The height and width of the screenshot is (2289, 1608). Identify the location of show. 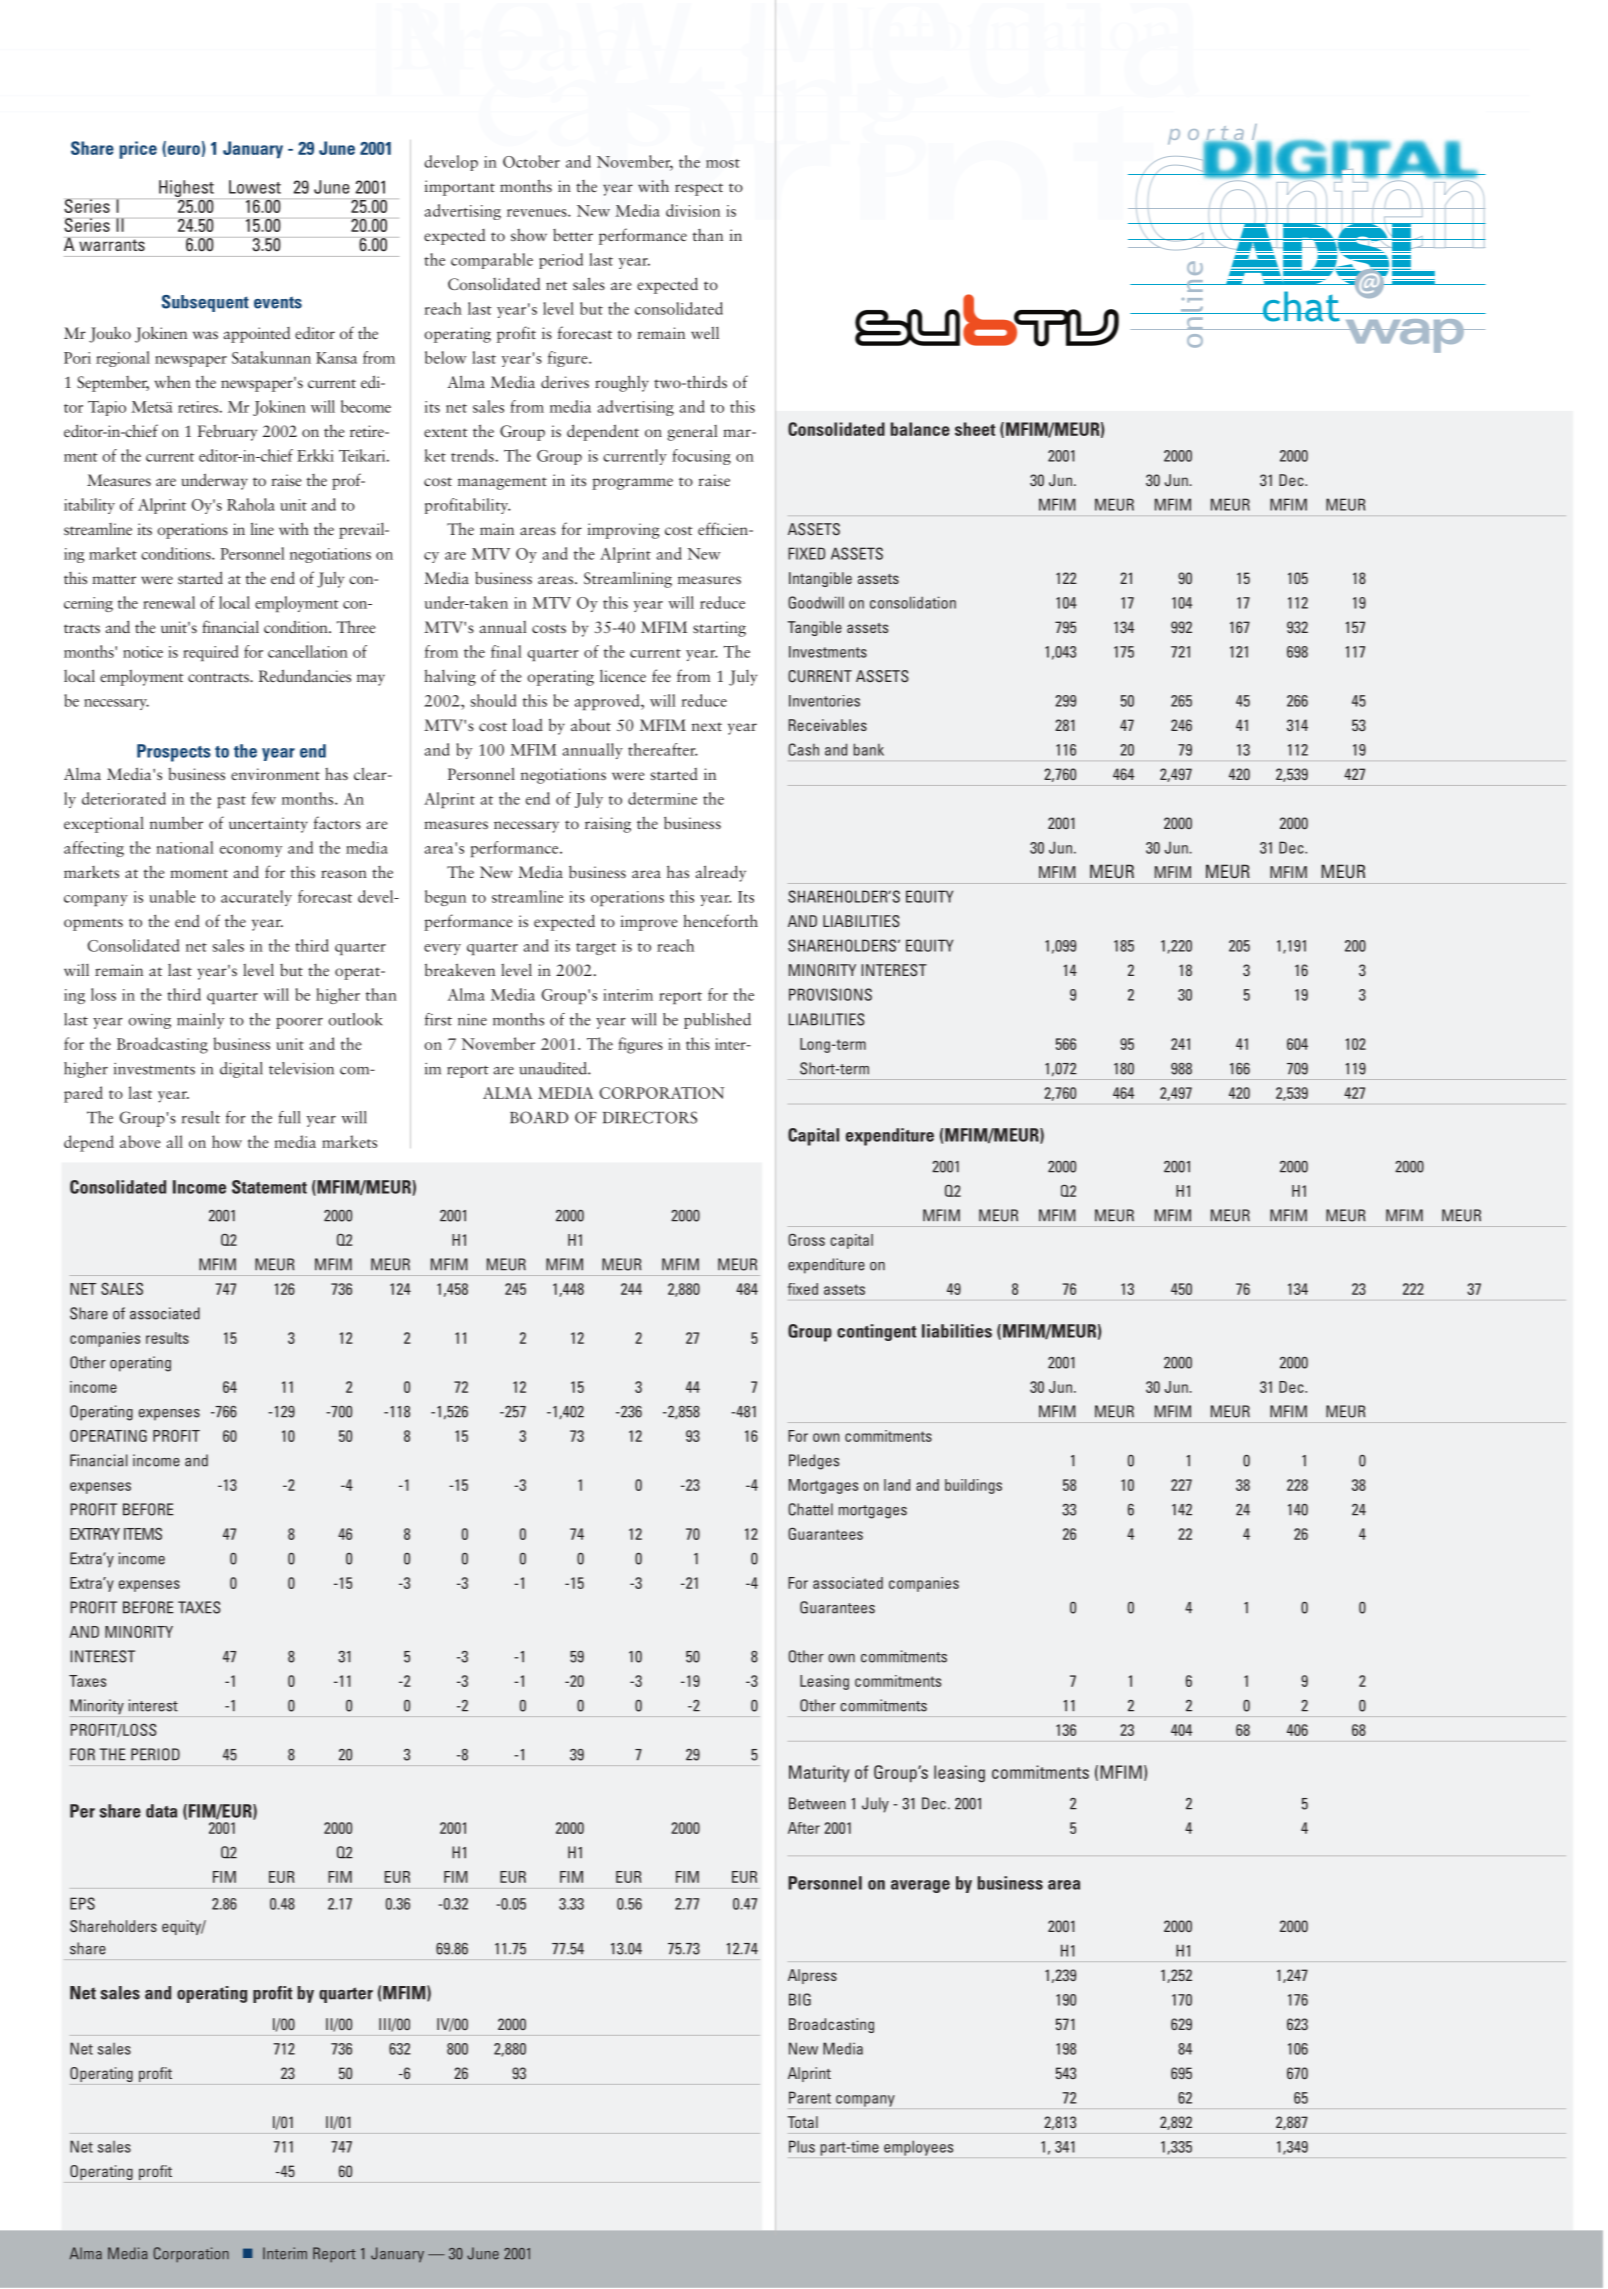
(529, 234).
